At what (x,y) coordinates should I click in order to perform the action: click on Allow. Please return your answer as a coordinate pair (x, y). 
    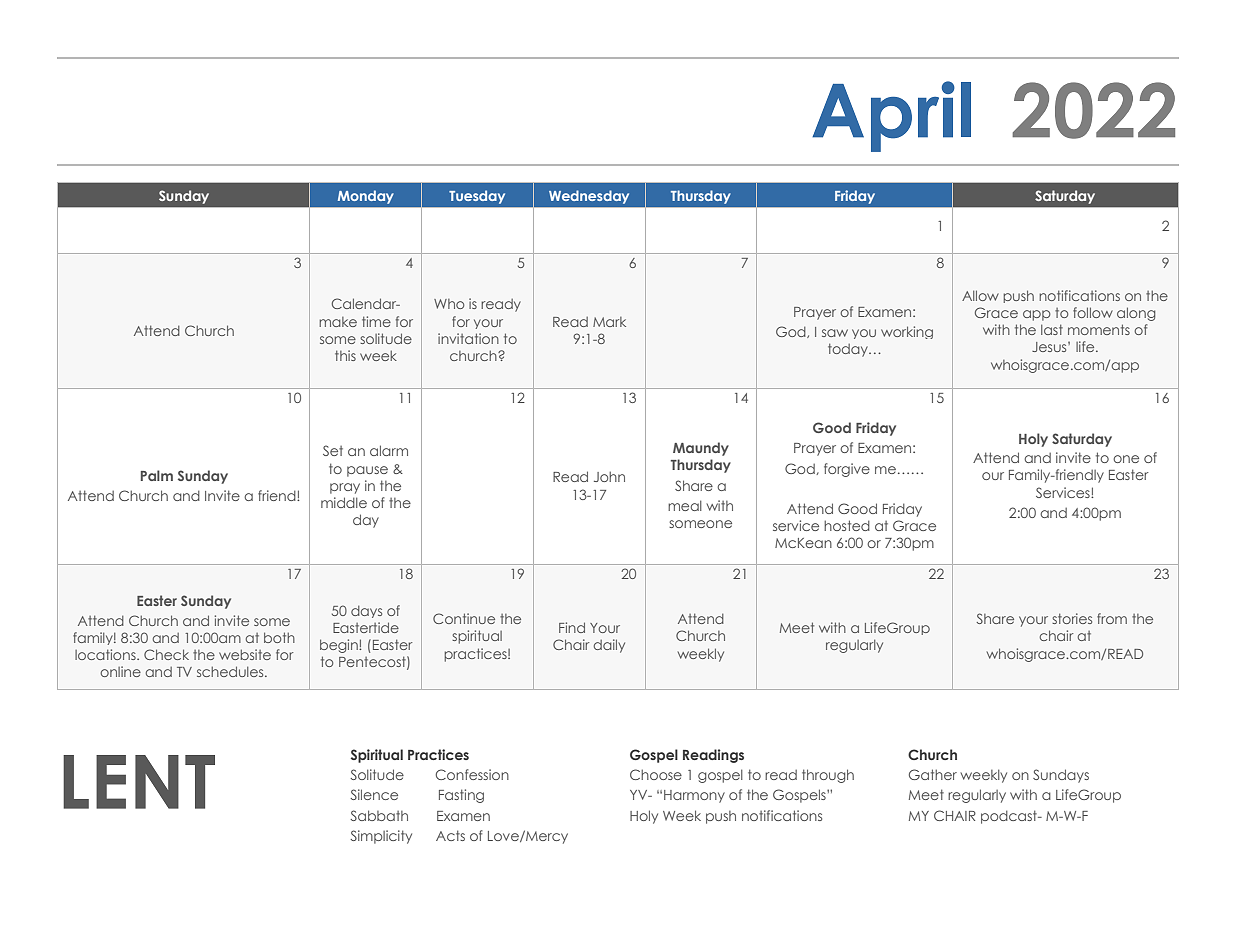
    Looking at the image, I should click on (980, 295).
